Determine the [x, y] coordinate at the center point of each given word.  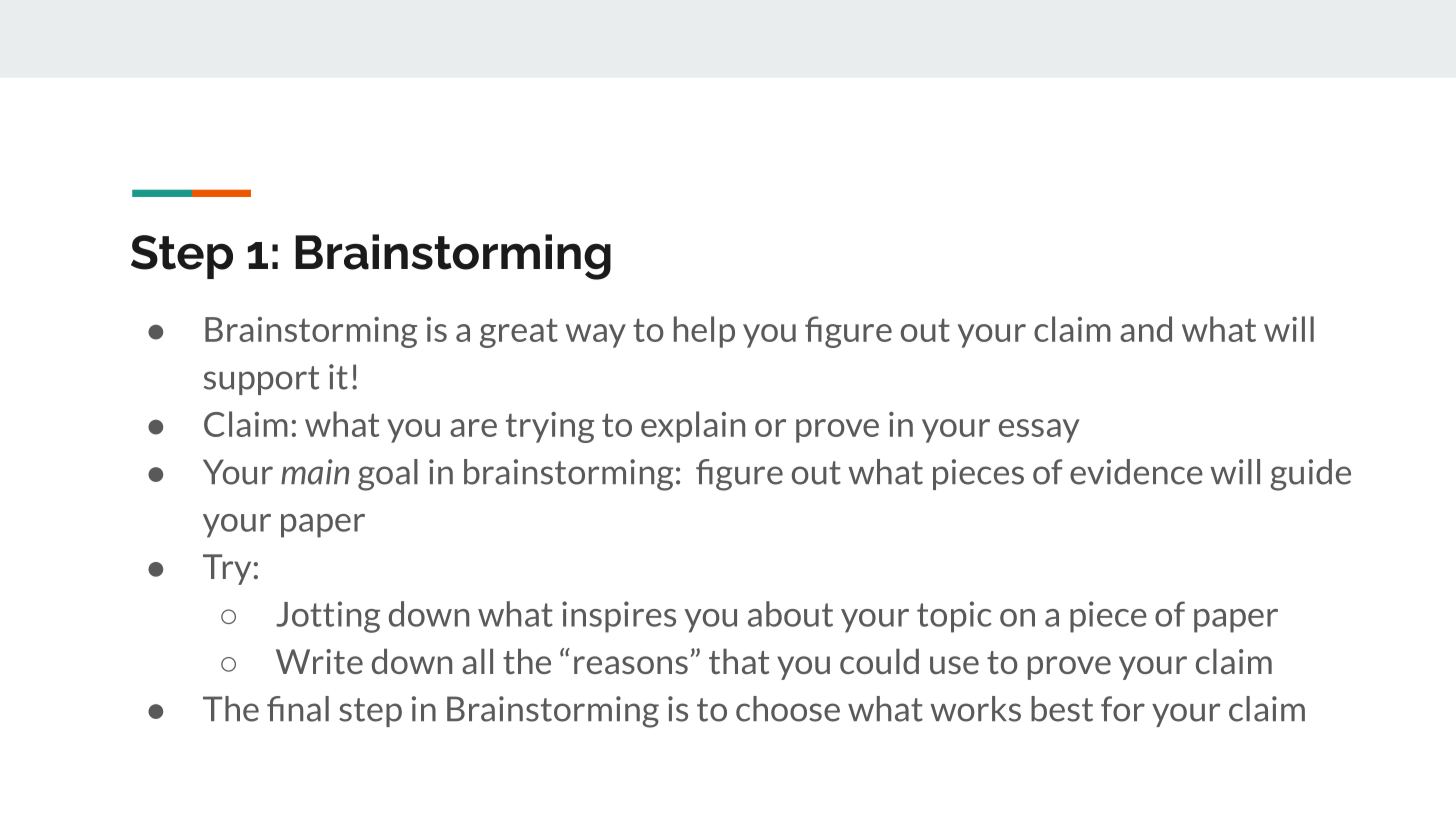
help [704, 332]
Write [319, 661]
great [519, 333]
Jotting [328, 617]
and [1146, 329]
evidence [1136, 472]
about [790, 614]
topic [954, 617]
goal [388, 475]
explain [693, 427]
